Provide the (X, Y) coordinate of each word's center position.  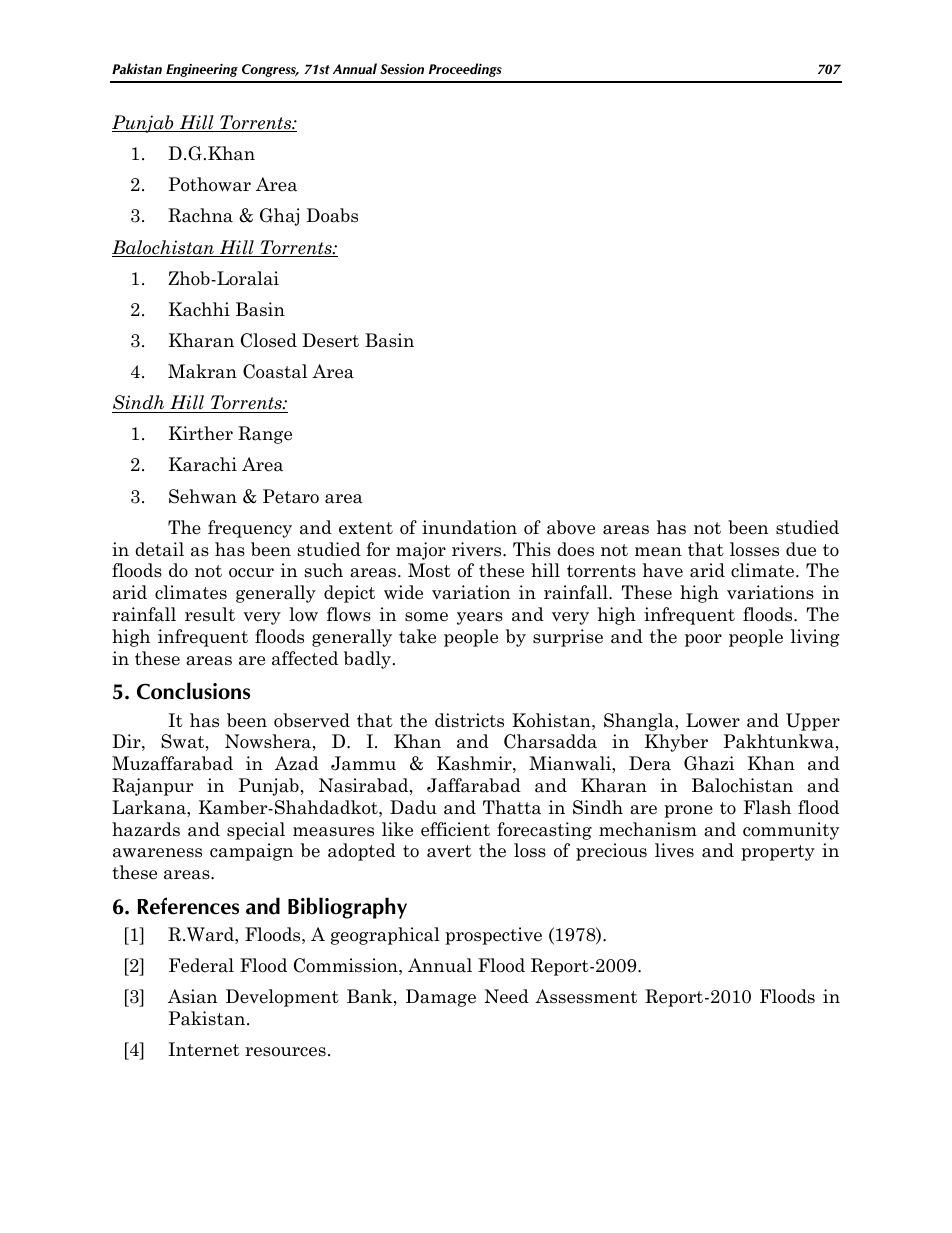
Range (265, 435)
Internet (204, 1049)
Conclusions (193, 691)
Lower (713, 720)
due (801, 549)
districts (469, 720)
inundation (469, 527)
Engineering (202, 70)
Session (402, 69)
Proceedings (465, 70)
